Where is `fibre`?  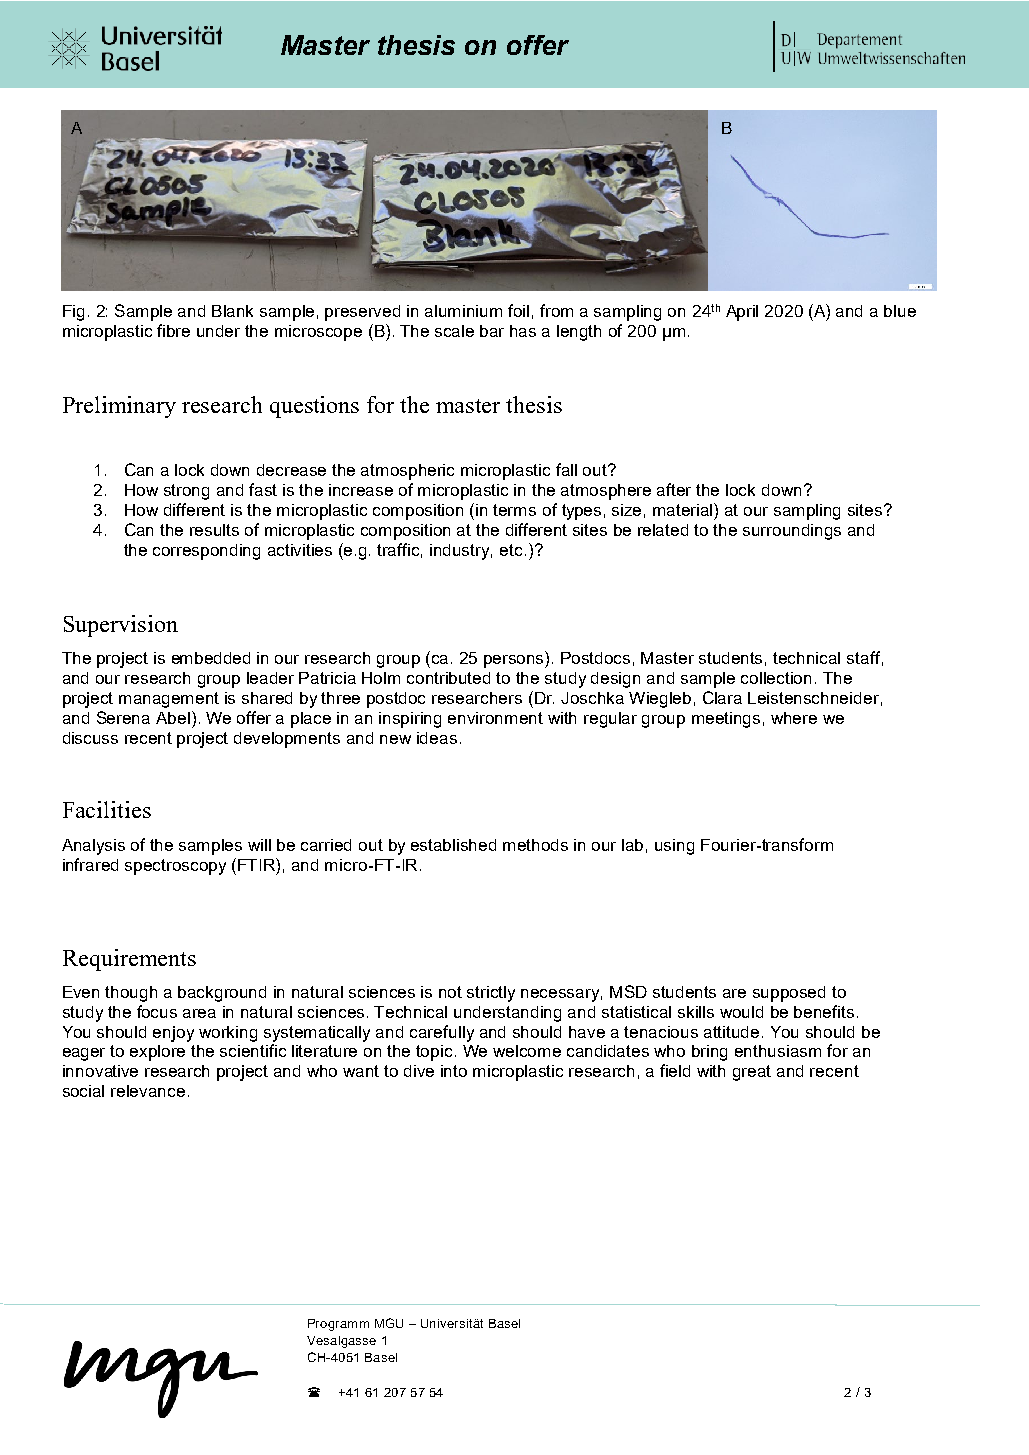
fibre is located at coordinates (173, 330).
